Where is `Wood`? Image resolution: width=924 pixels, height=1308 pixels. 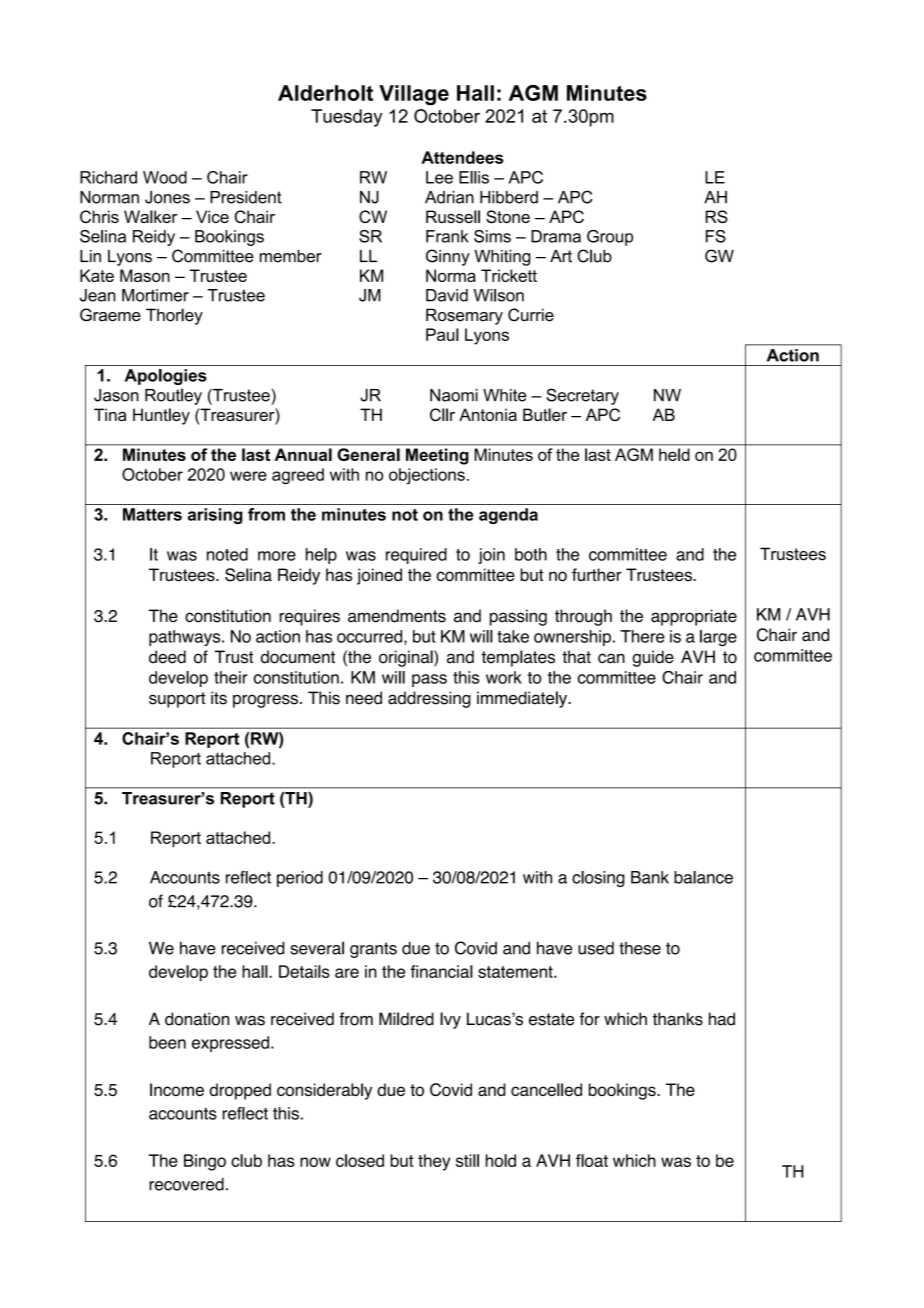 Wood is located at coordinates (165, 177).
